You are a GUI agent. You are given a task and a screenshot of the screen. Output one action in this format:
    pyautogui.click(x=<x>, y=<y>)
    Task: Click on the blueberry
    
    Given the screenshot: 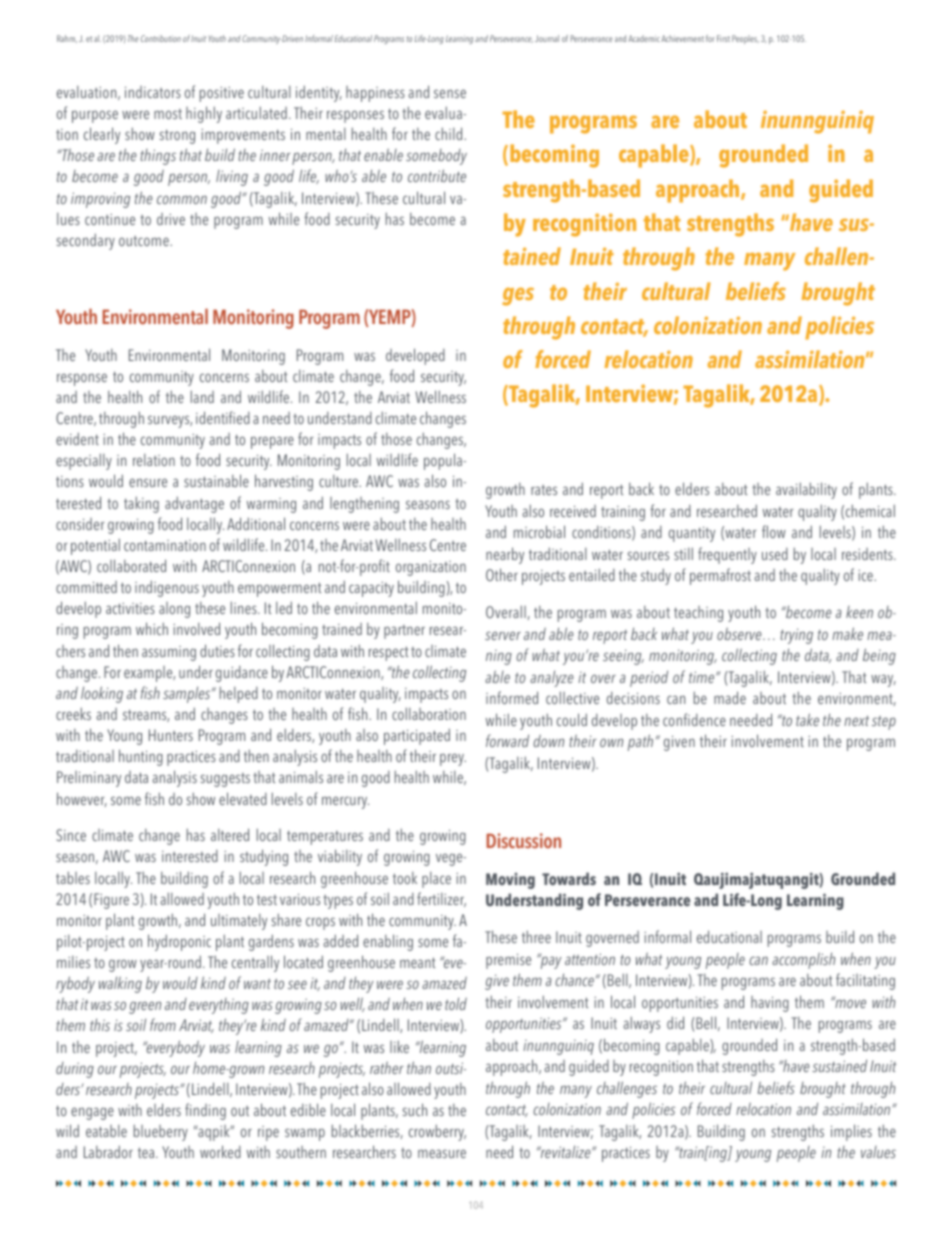 What is the action you would take?
    pyautogui.click(x=161, y=1132)
